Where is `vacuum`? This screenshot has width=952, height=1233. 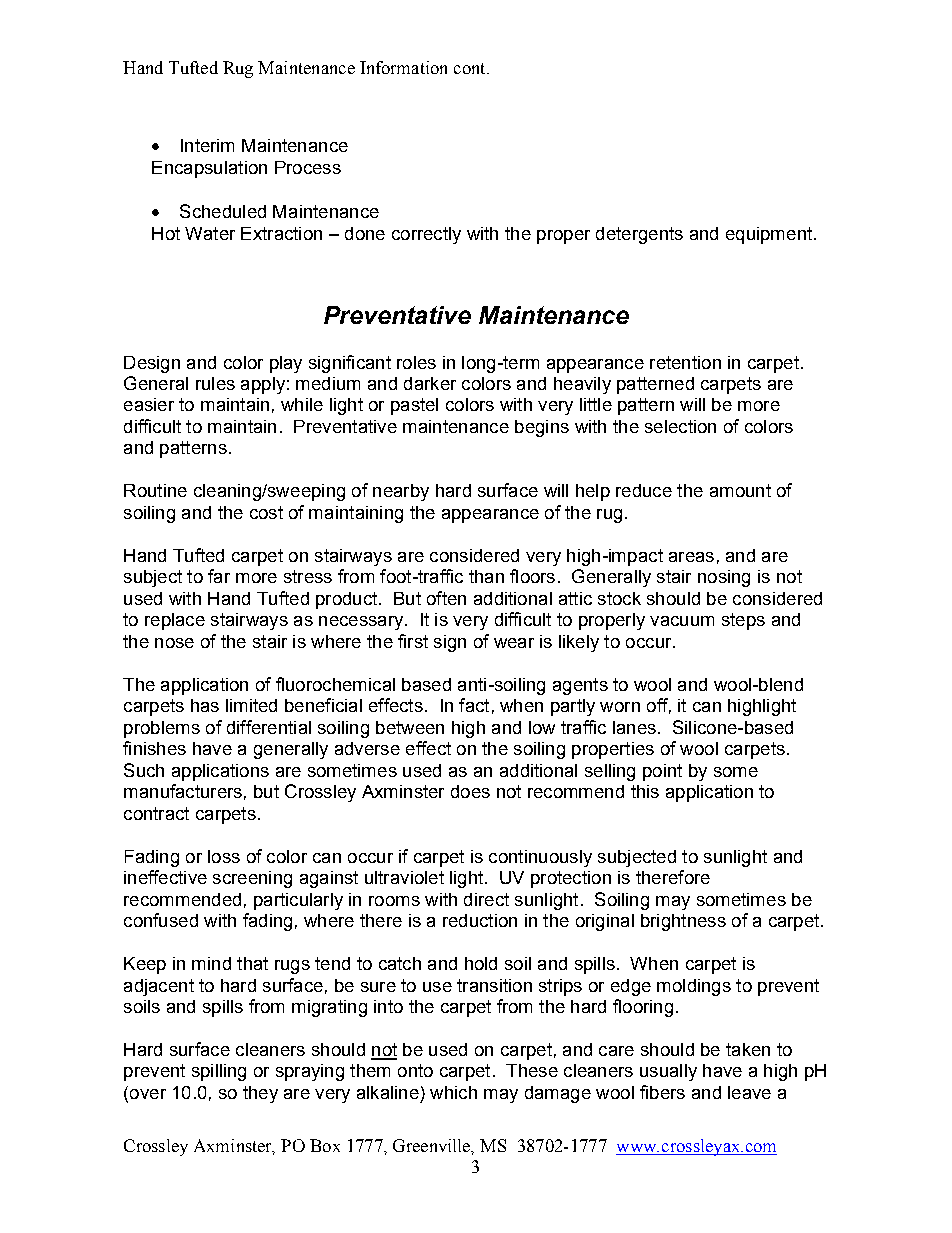
vacuum is located at coordinates (682, 621).
